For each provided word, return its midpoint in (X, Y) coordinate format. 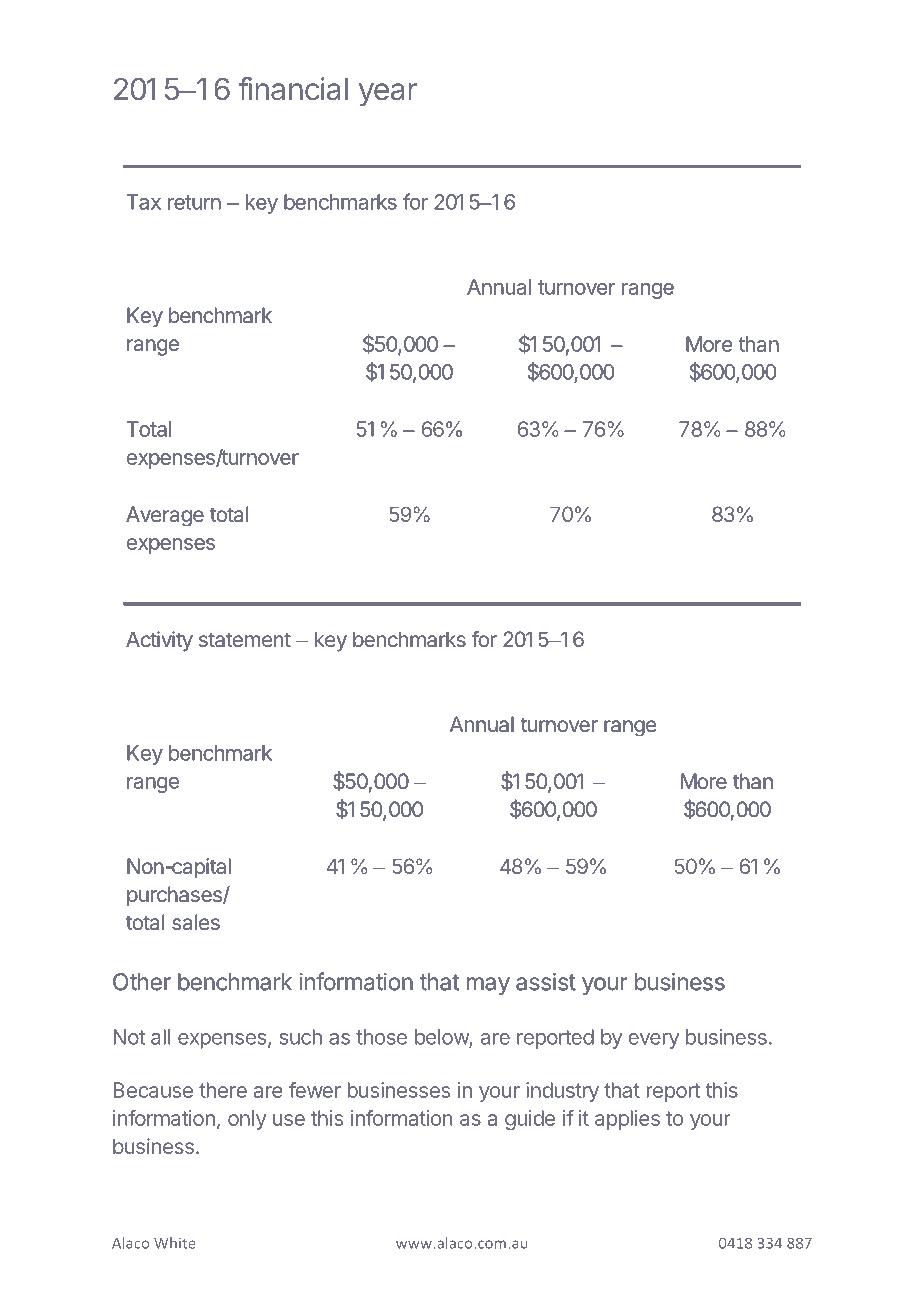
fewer (315, 1090)
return (194, 202)
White (174, 1243)
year (388, 94)
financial (293, 89)
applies (627, 1120)
